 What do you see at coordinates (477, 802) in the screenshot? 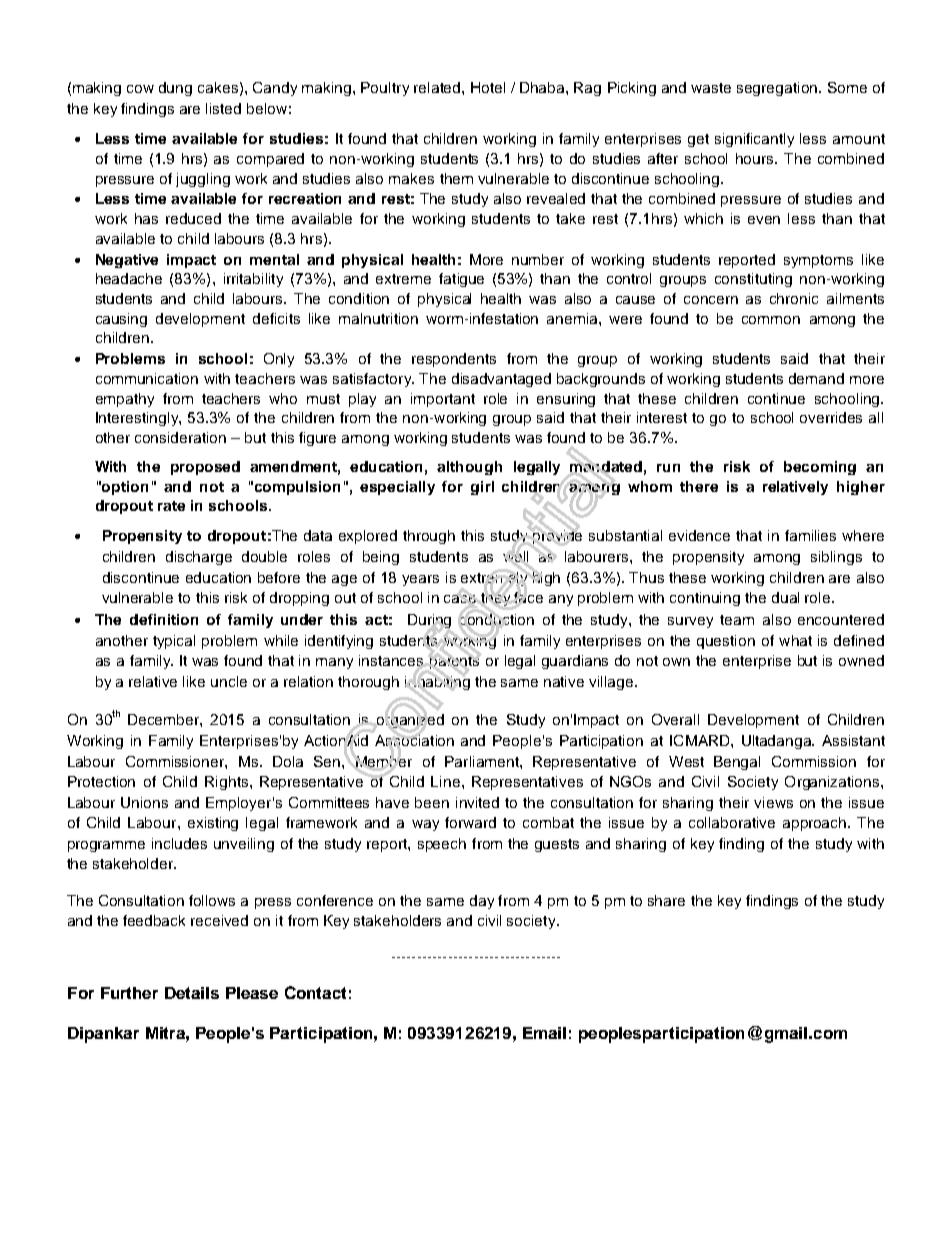
I see `invited` at bounding box center [477, 802].
